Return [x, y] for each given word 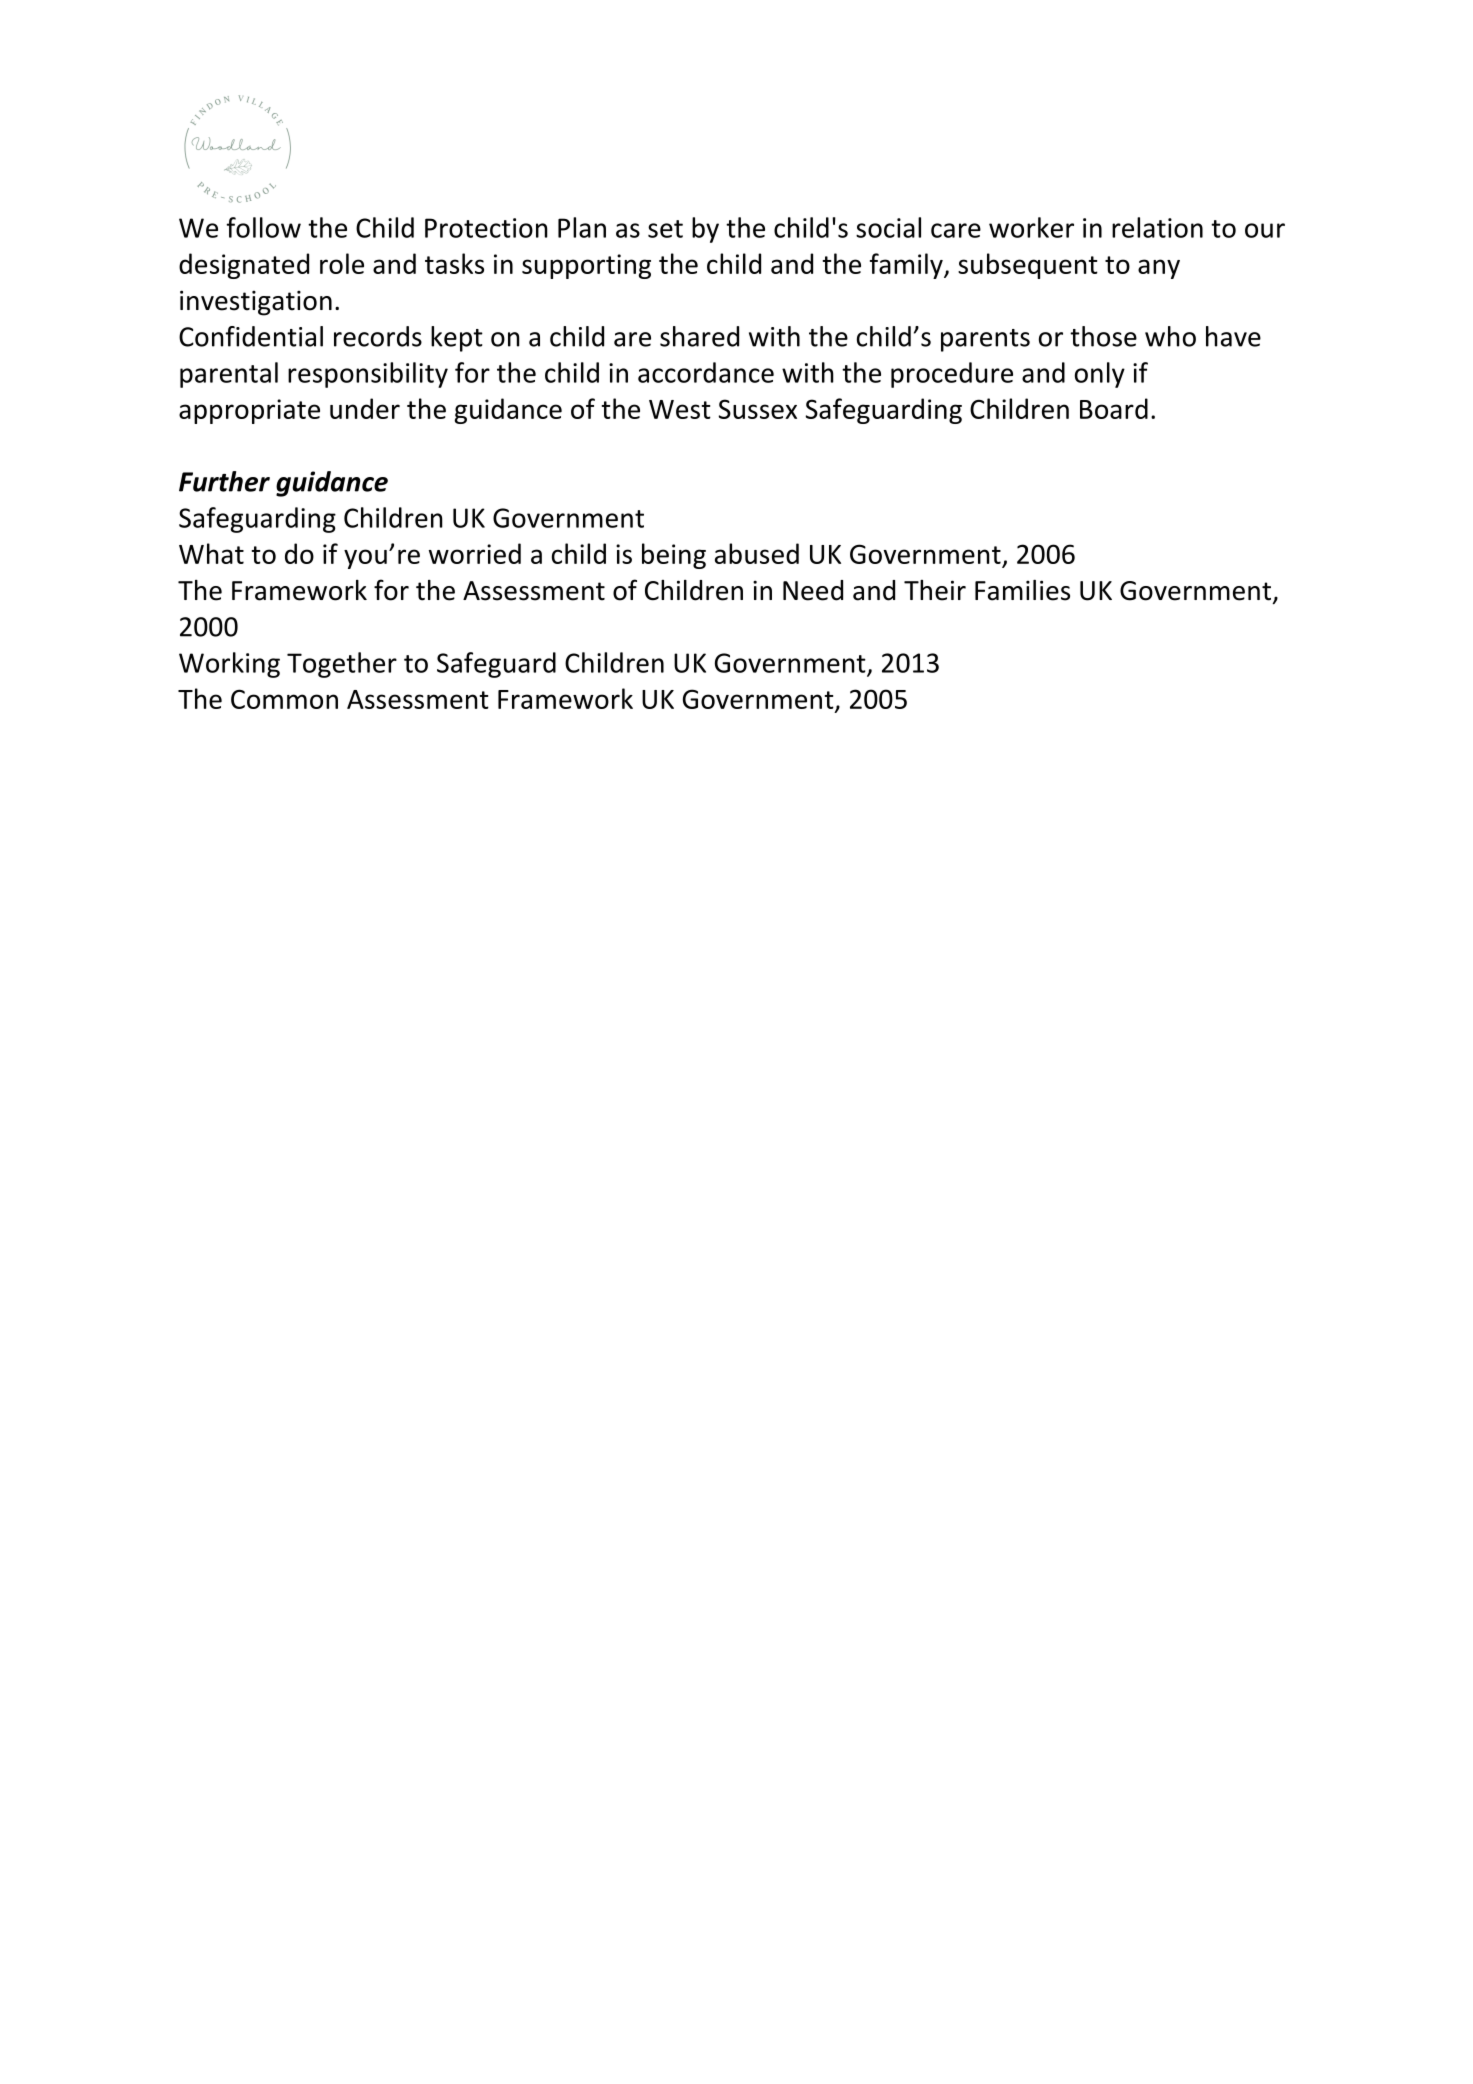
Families [1022, 590]
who [1170, 336]
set [665, 229]
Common [284, 699]
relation [1157, 227]
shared [699, 336]
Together [342, 665]
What [211, 553]
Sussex [757, 409]
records [378, 336]
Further [224, 481]
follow [263, 227]
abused [757, 553]
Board [1114, 408]
